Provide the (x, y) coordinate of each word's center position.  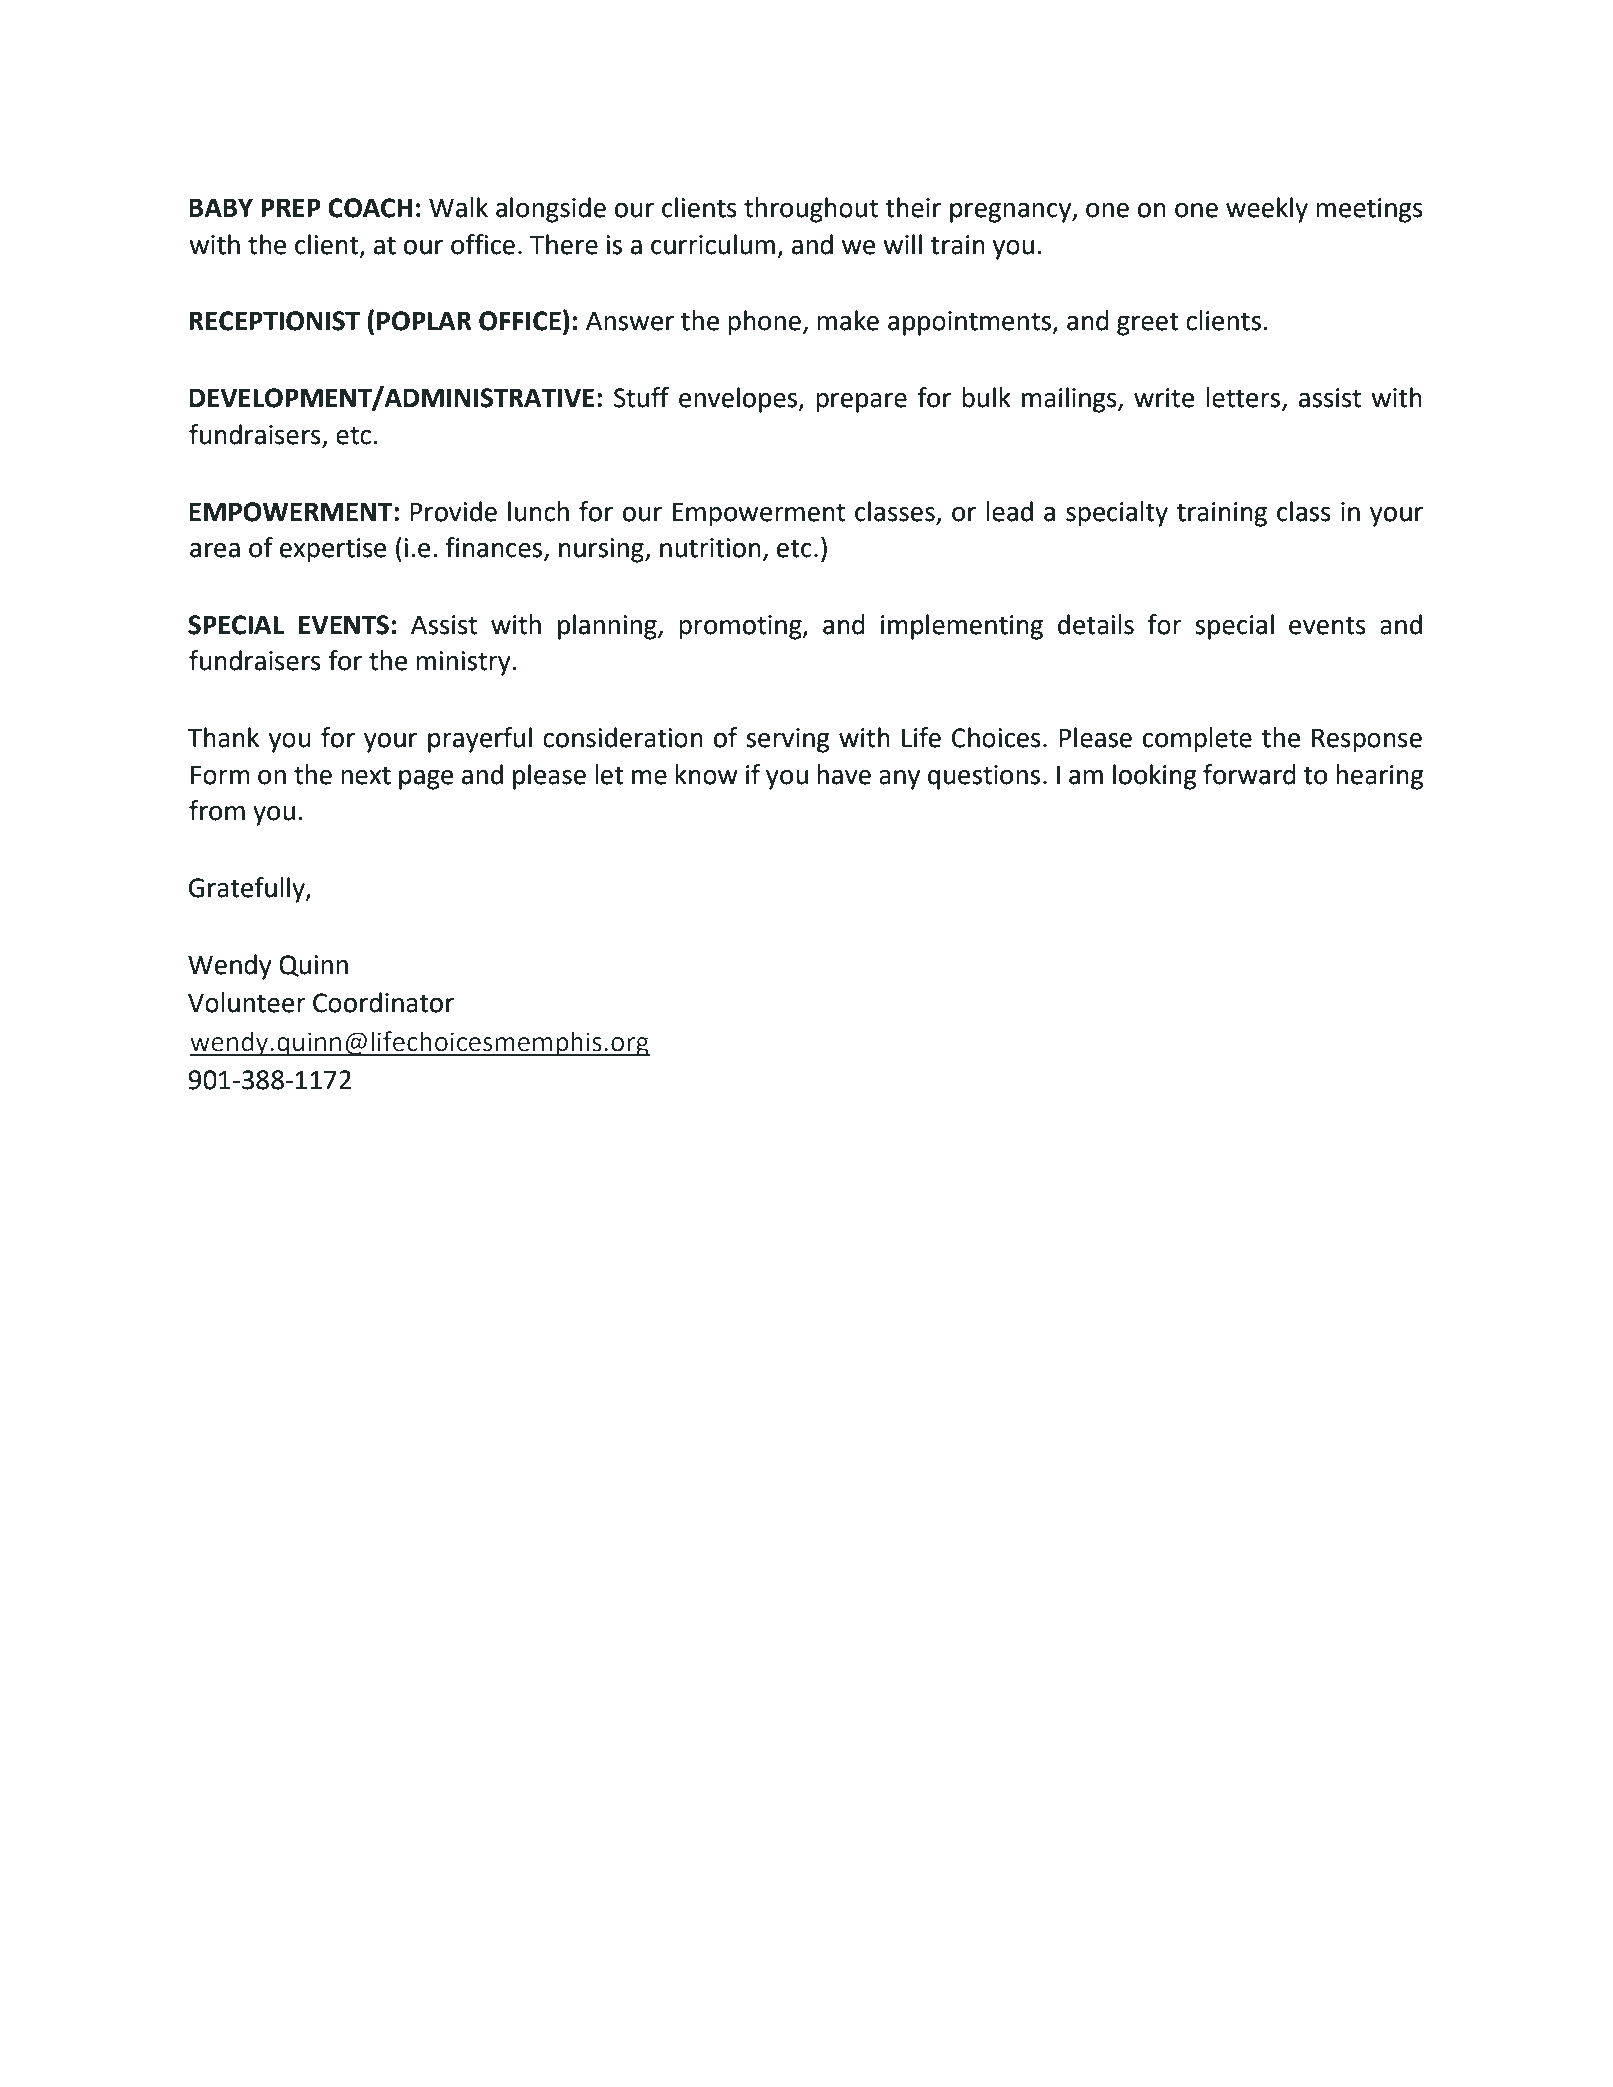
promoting (741, 627)
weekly (1267, 210)
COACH (370, 208)
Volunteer (247, 1002)
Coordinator (383, 1002)
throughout (811, 210)
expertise (333, 550)
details (1096, 624)
